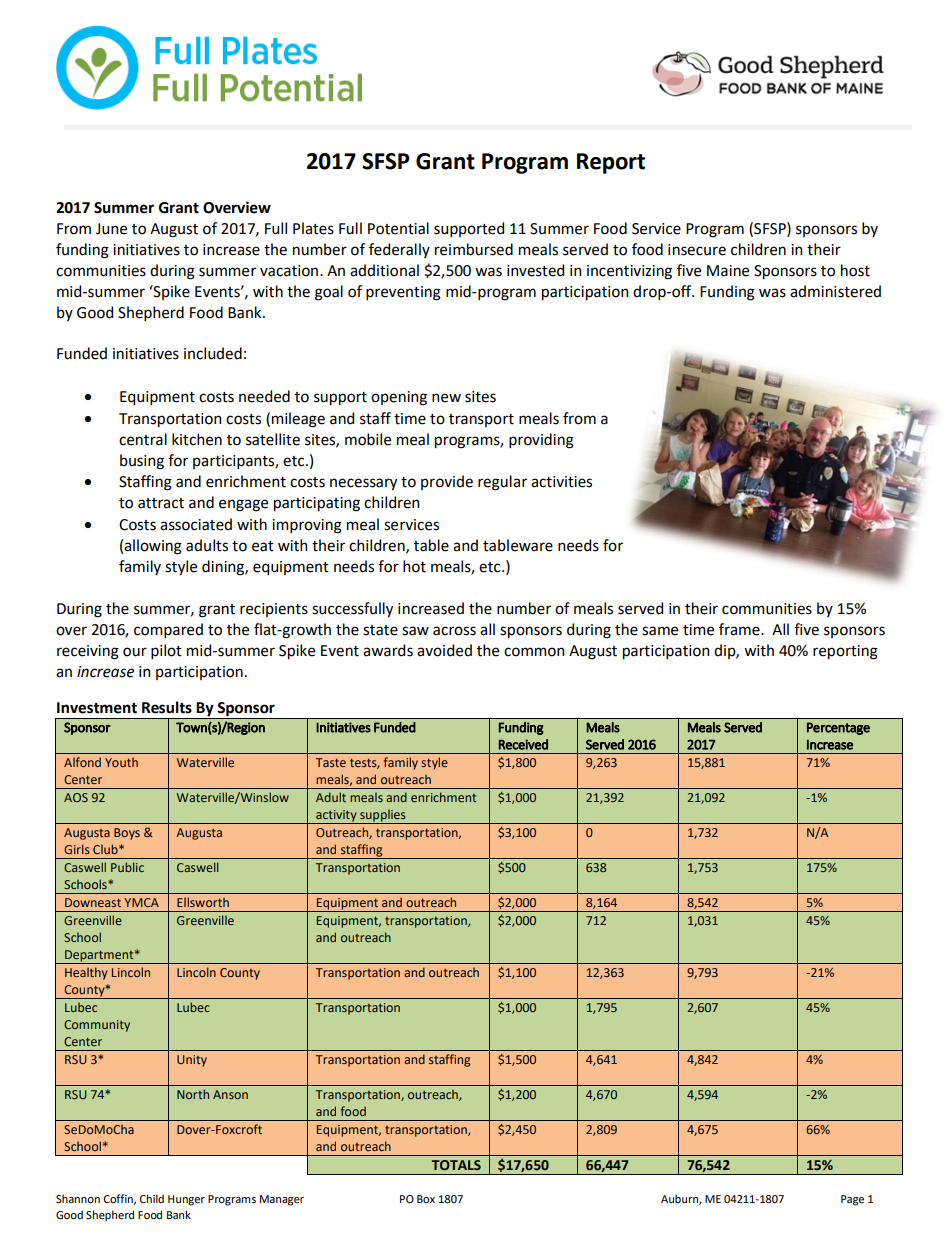 This screenshot has width=952, height=1233. Describe the element at coordinates (740, 629) in the screenshot. I see `frame` at that location.
